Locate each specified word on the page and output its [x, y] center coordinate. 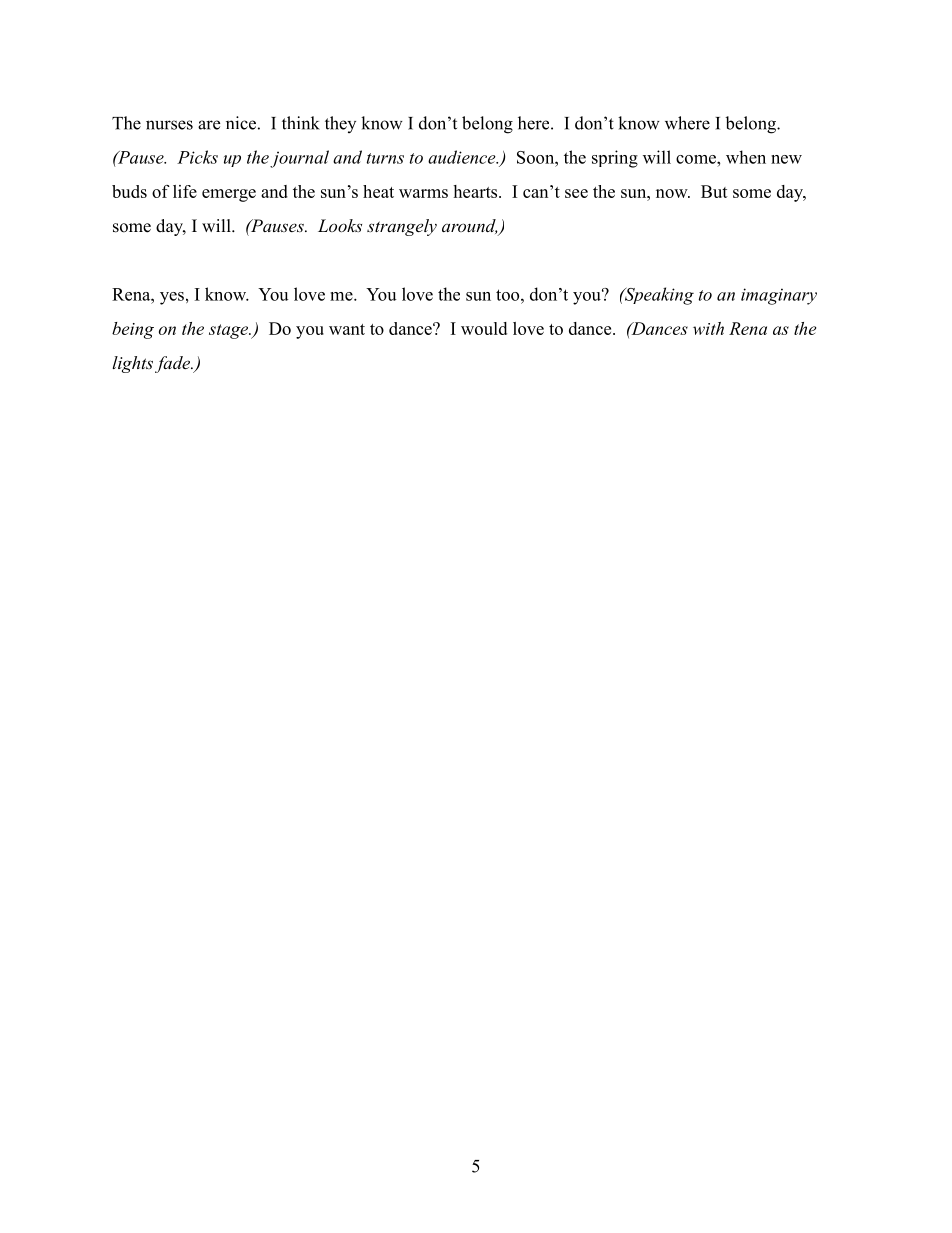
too [509, 295]
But [714, 191]
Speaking [658, 296]
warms [423, 193]
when [746, 157]
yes [172, 298]
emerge [229, 195]
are [209, 125]
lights [132, 364]
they [340, 124]
